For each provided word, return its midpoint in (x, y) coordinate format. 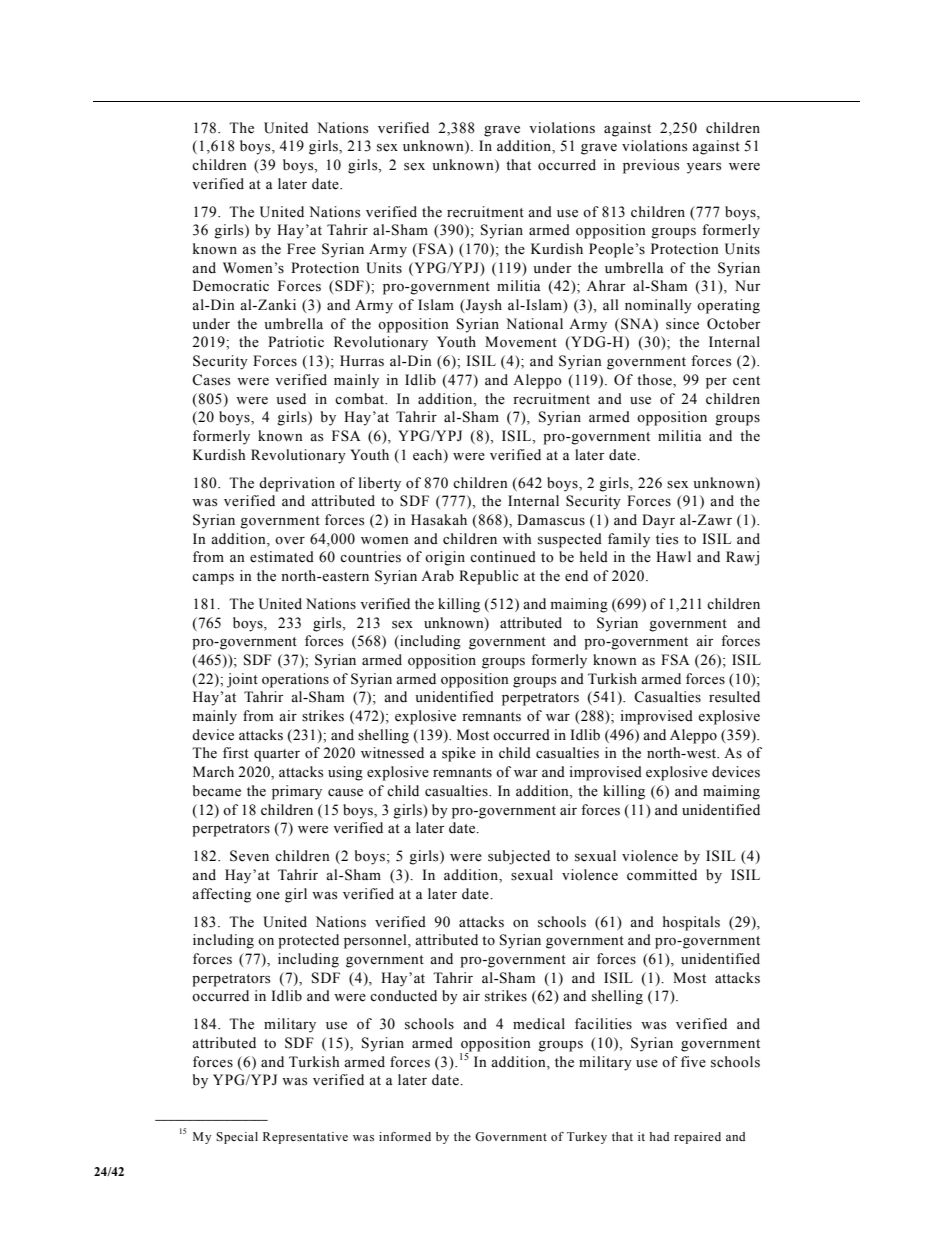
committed (662, 875)
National (534, 324)
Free (301, 249)
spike (459, 754)
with (517, 538)
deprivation (297, 484)
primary (297, 792)
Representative (305, 1138)
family (629, 540)
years (704, 168)
